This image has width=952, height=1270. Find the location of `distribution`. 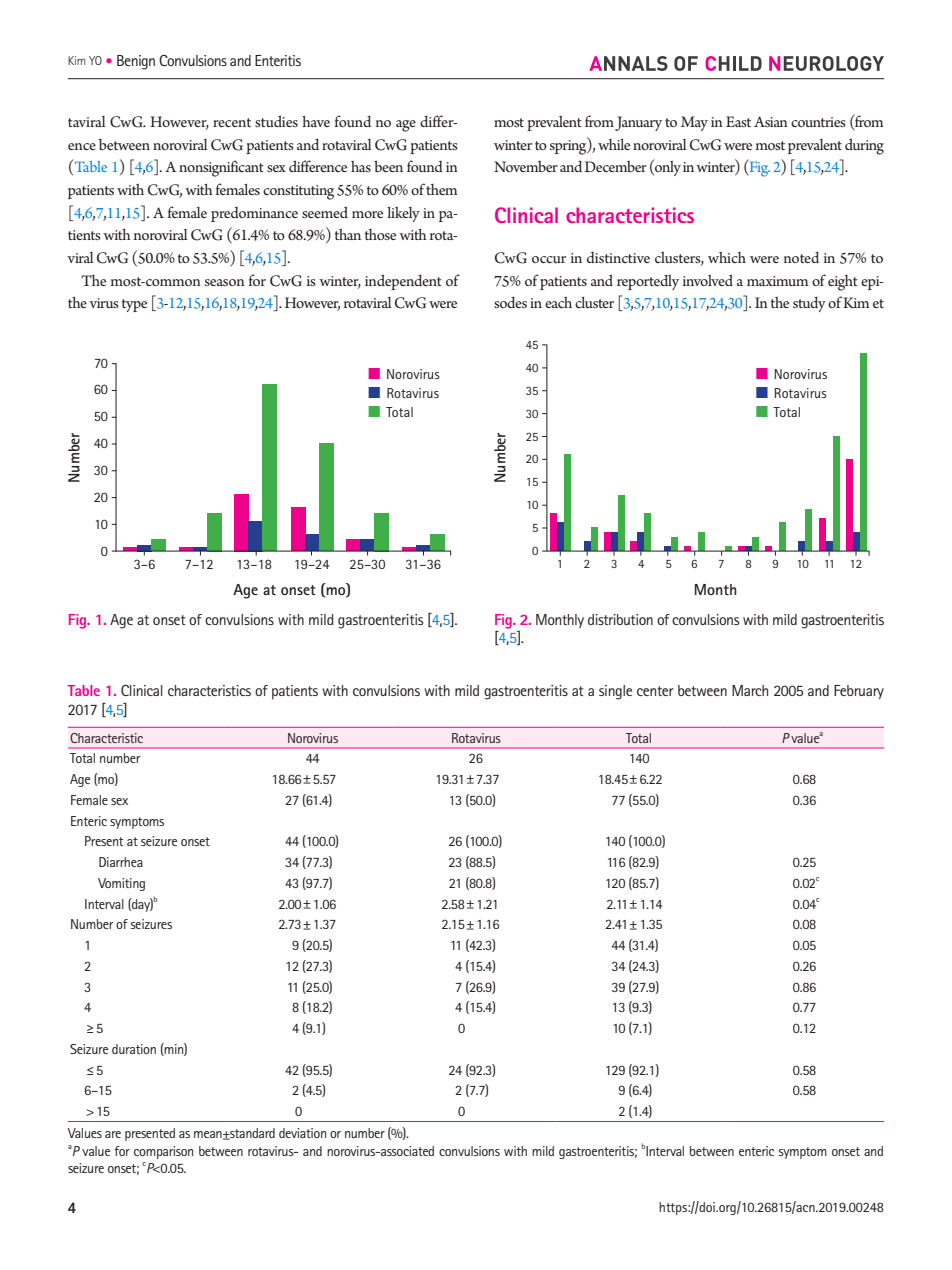

distribution is located at coordinates (620, 619).
